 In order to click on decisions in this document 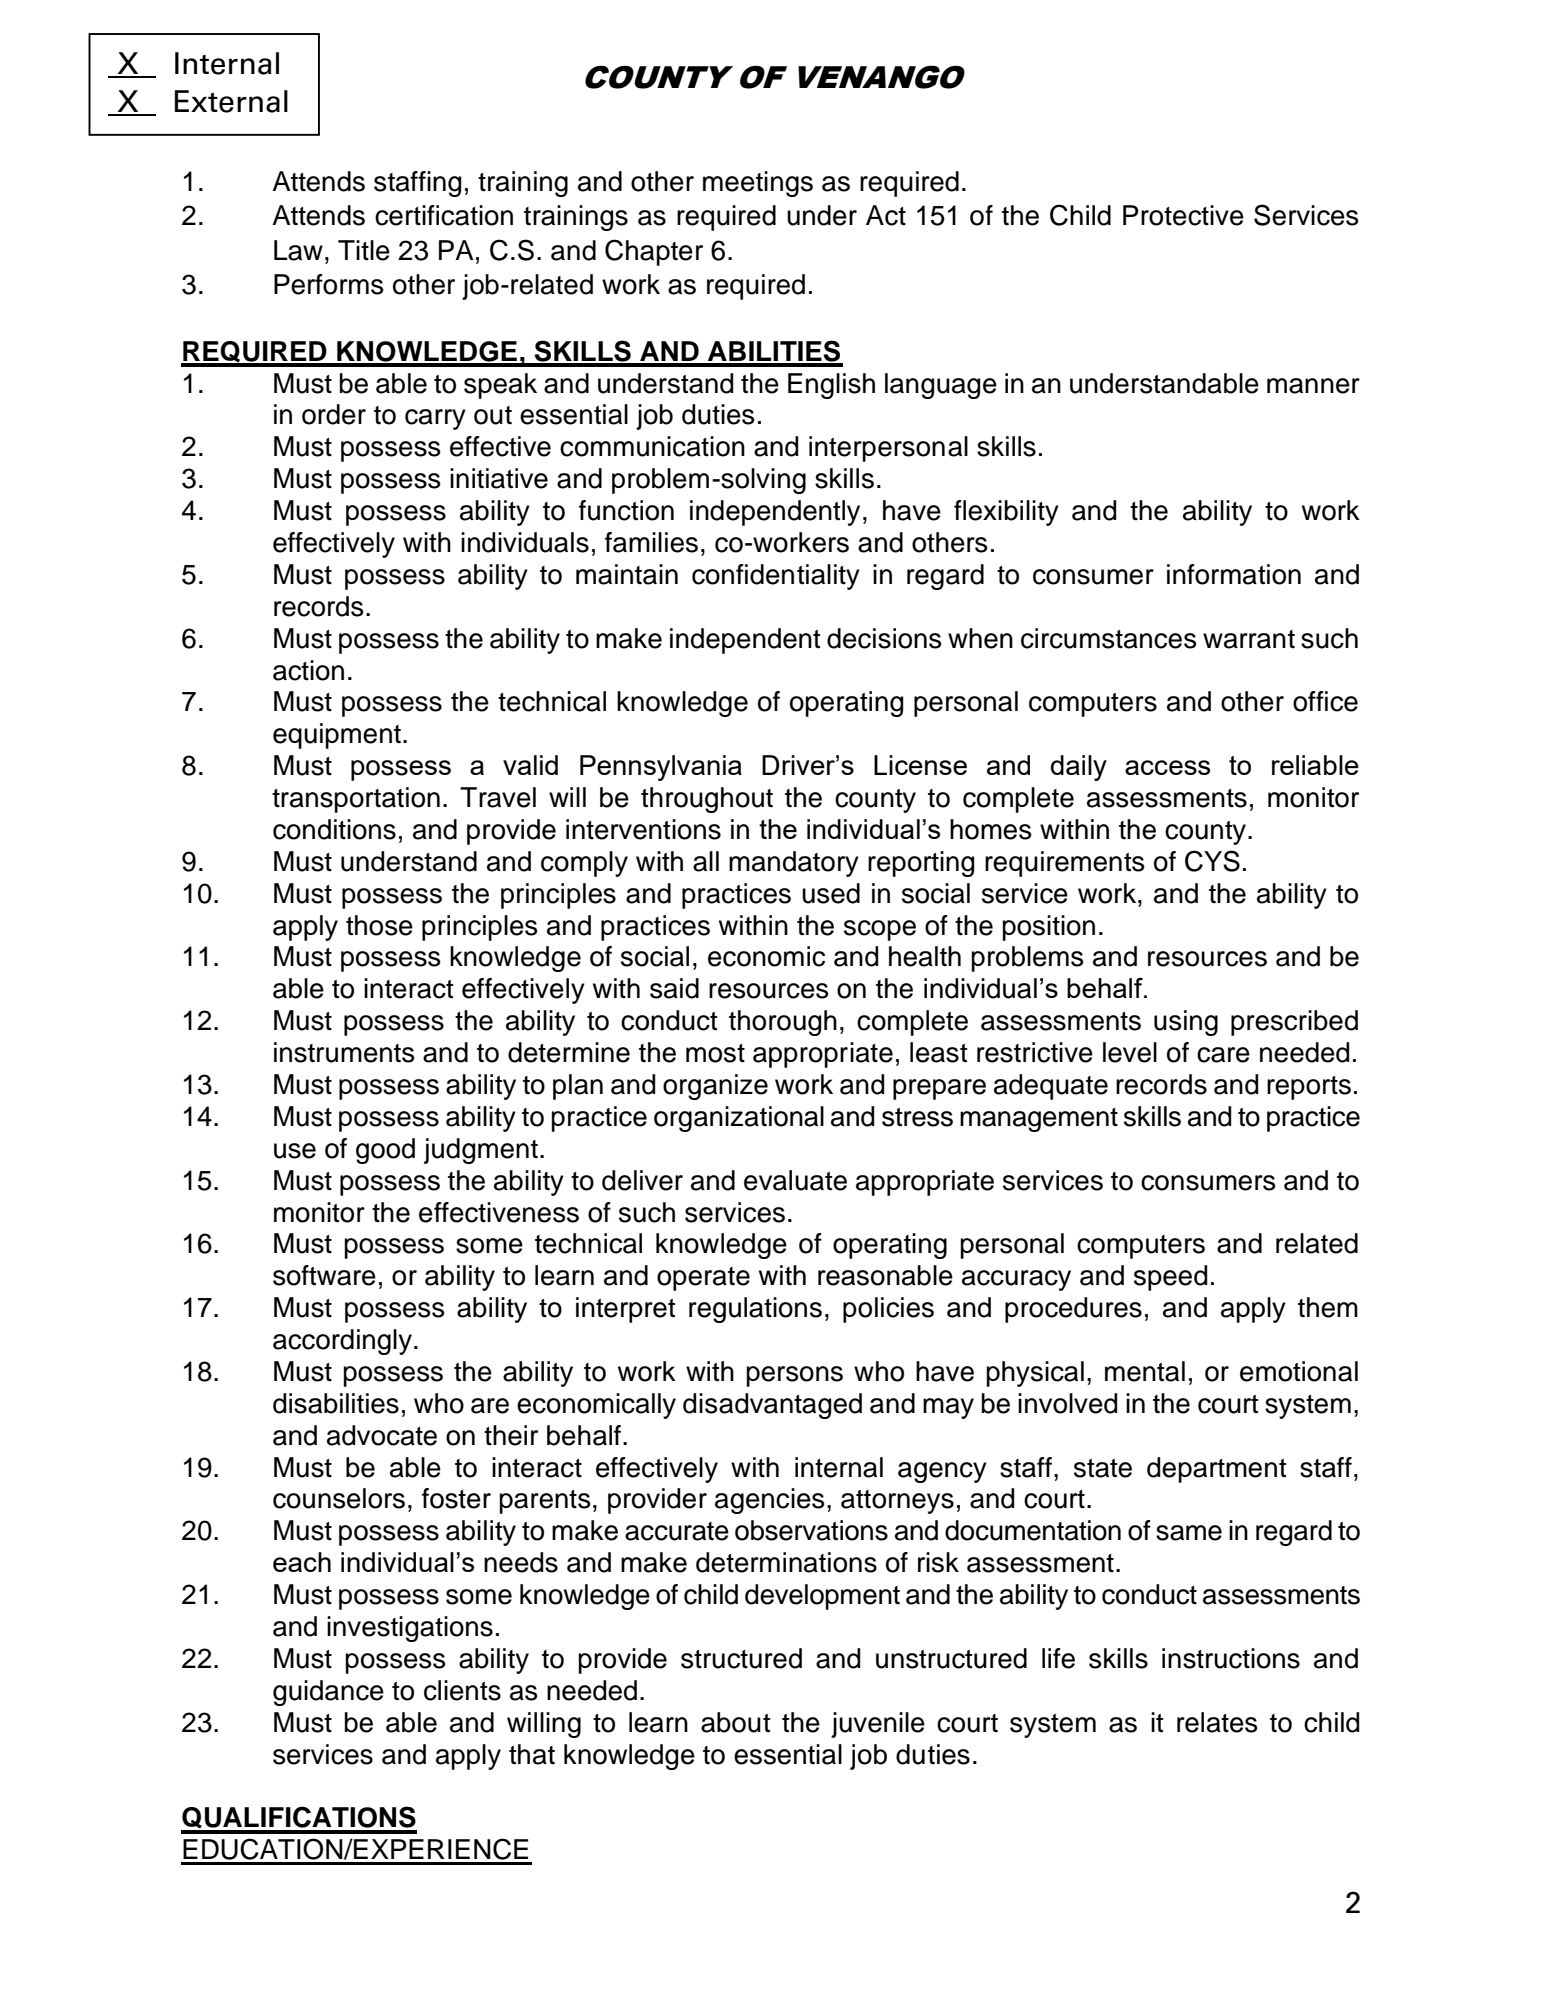, I will do `click(884, 638)`.
